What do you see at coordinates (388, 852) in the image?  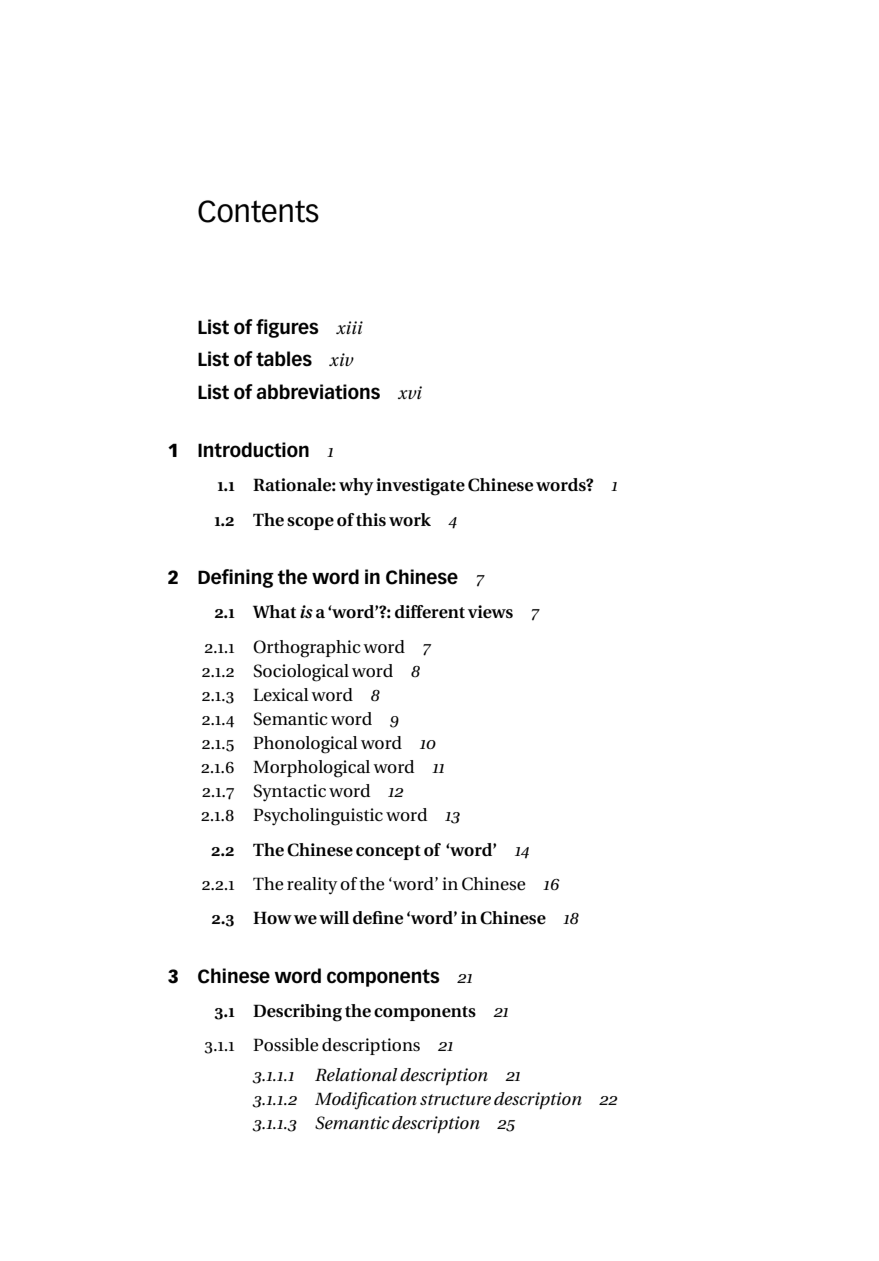 I see `concept` at bounding box center [388, 852].
